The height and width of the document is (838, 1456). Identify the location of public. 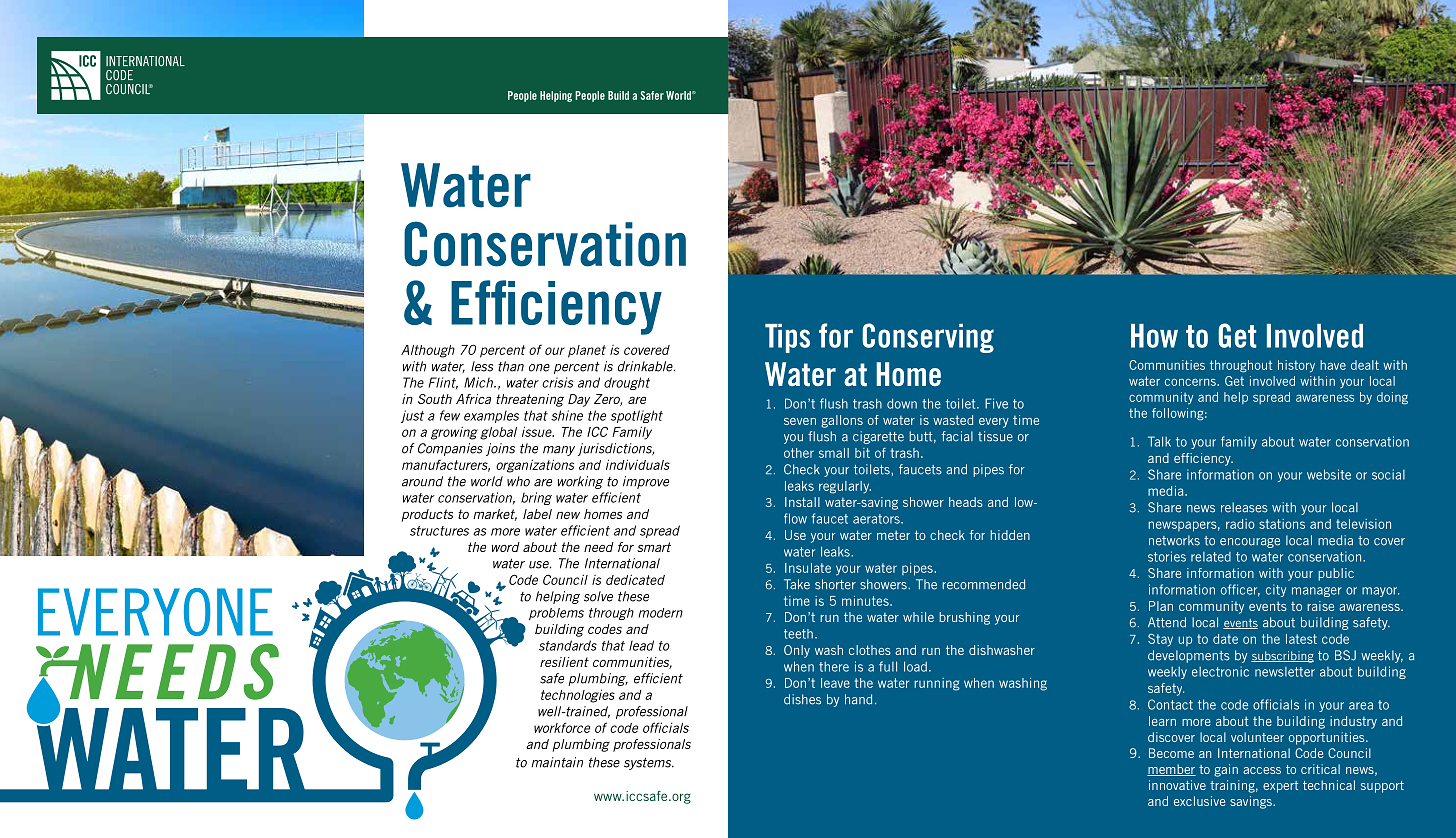
(1336, 574).
